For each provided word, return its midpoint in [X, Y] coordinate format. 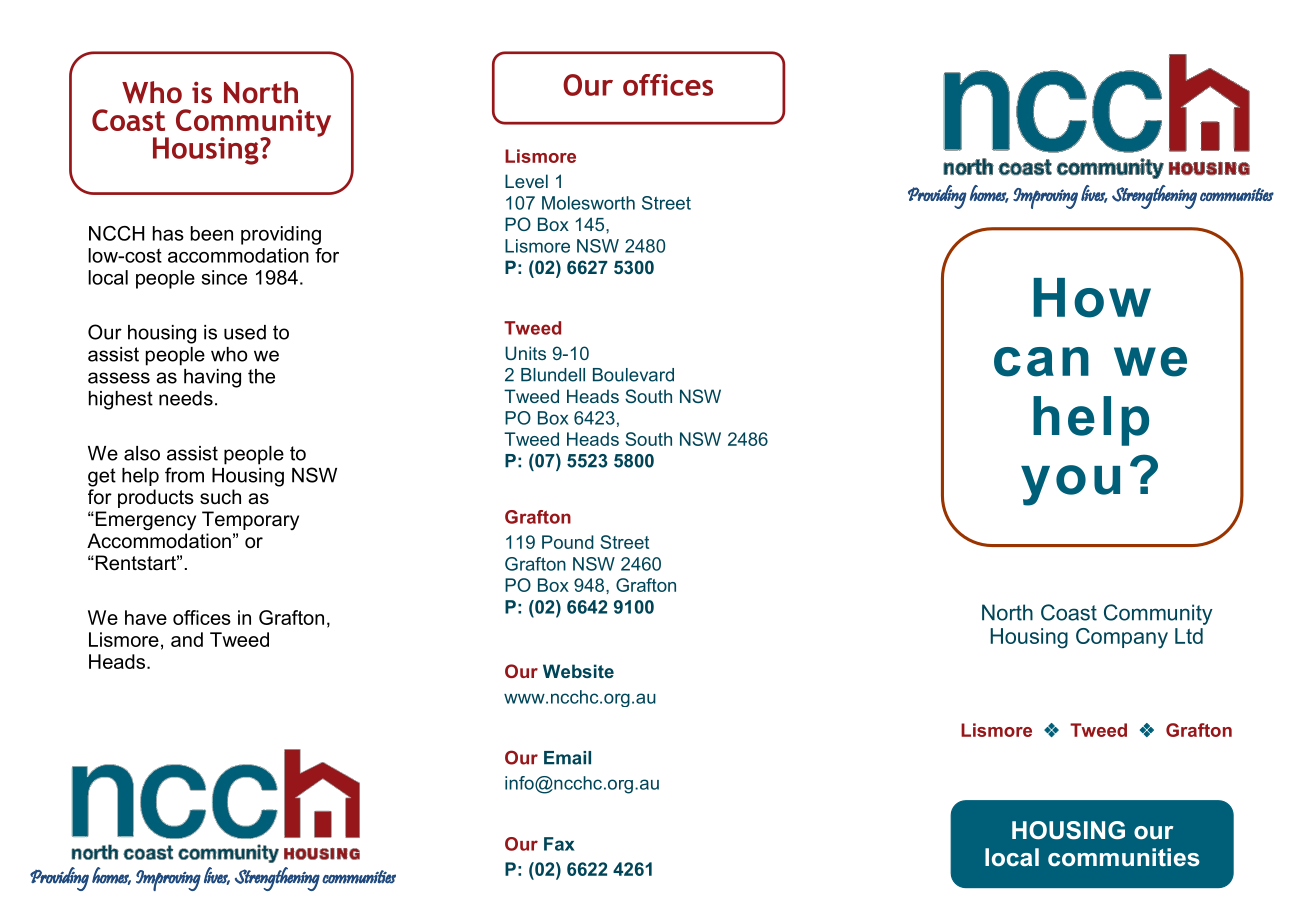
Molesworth [588, 203]
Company [1122, 638]
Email [567, 758]
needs [186, 398]
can [1041, 362]
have [146, 617]
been [212, 233]
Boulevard [633, 375]
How [1092, 298]
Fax [559, 844]
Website [578, 671]
